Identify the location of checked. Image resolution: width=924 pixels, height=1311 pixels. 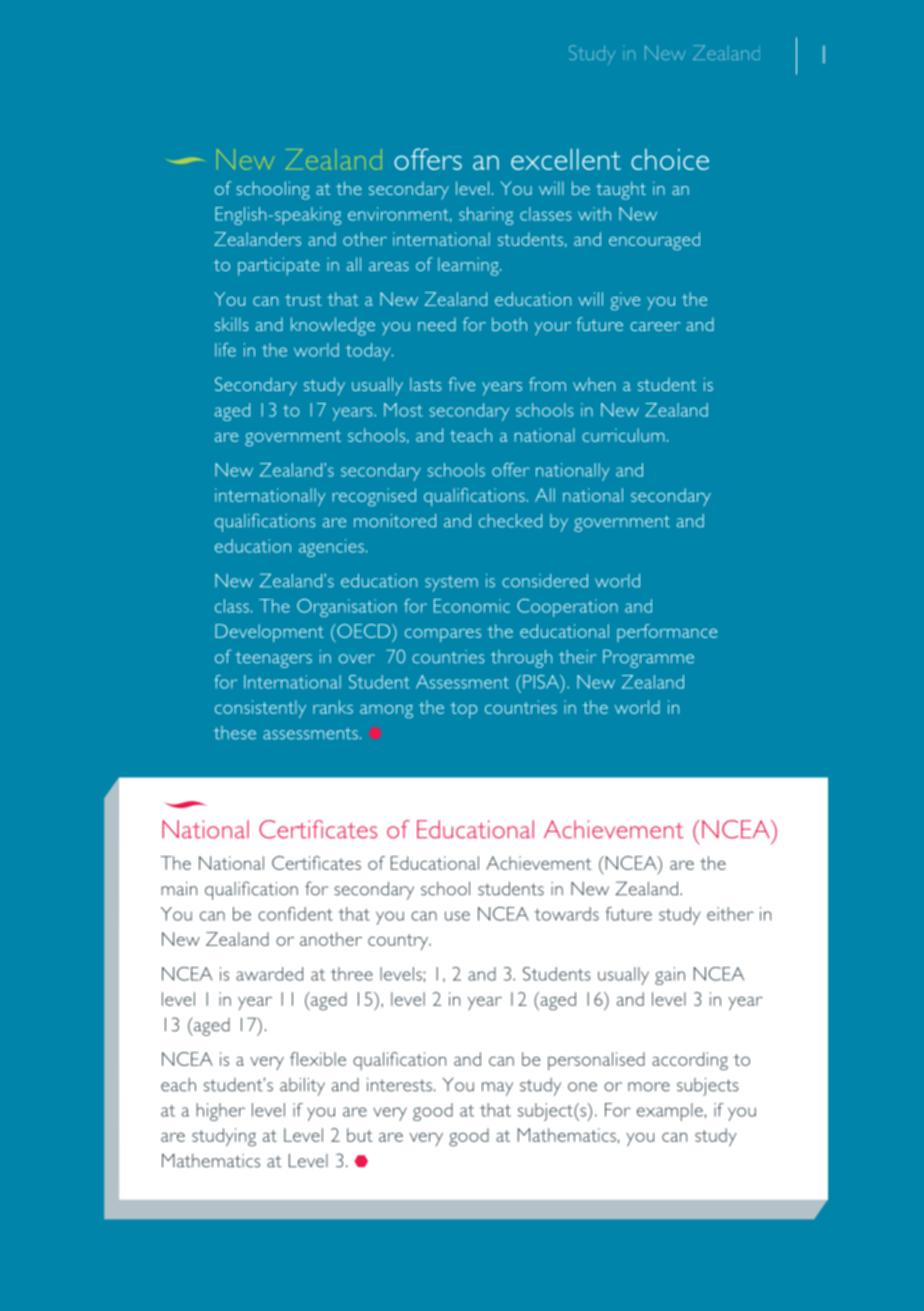
(510, 521).
